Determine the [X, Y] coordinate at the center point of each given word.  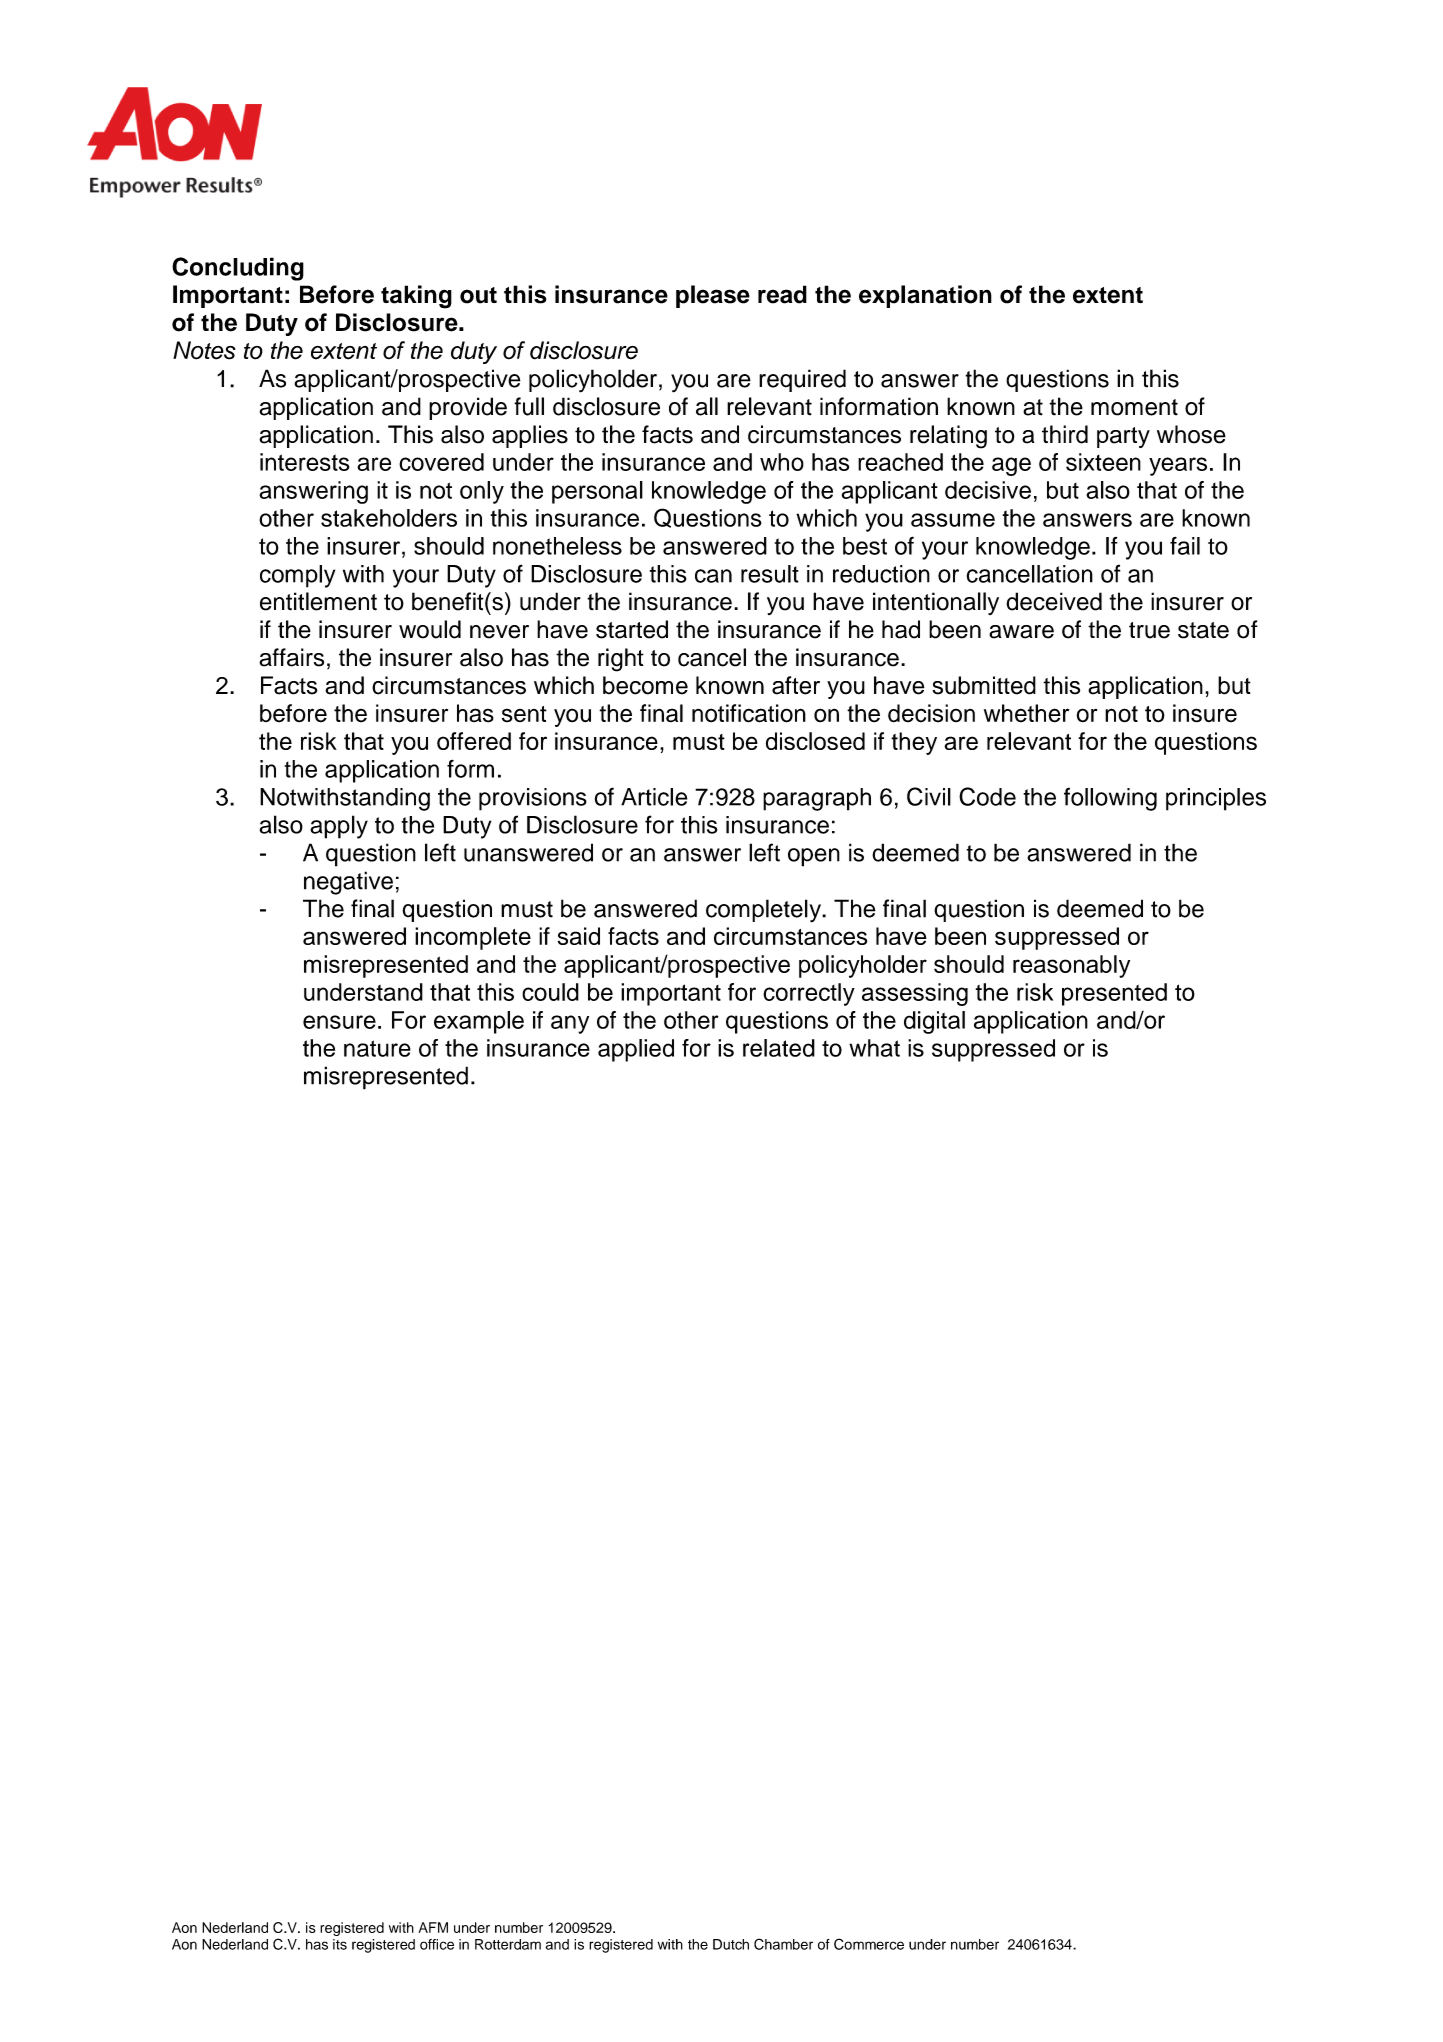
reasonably [1071, 966]
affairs [291, 657]
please [713, 296]
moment [1134, 407]
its [340, 1944]
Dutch [731, 1944]
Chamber [783, 1944]
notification [749, 713]
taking [416, 297]
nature [377, 1048]
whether [1026, 713]
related [779, 1048]
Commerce [869, 1944]
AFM [433, 1927]
